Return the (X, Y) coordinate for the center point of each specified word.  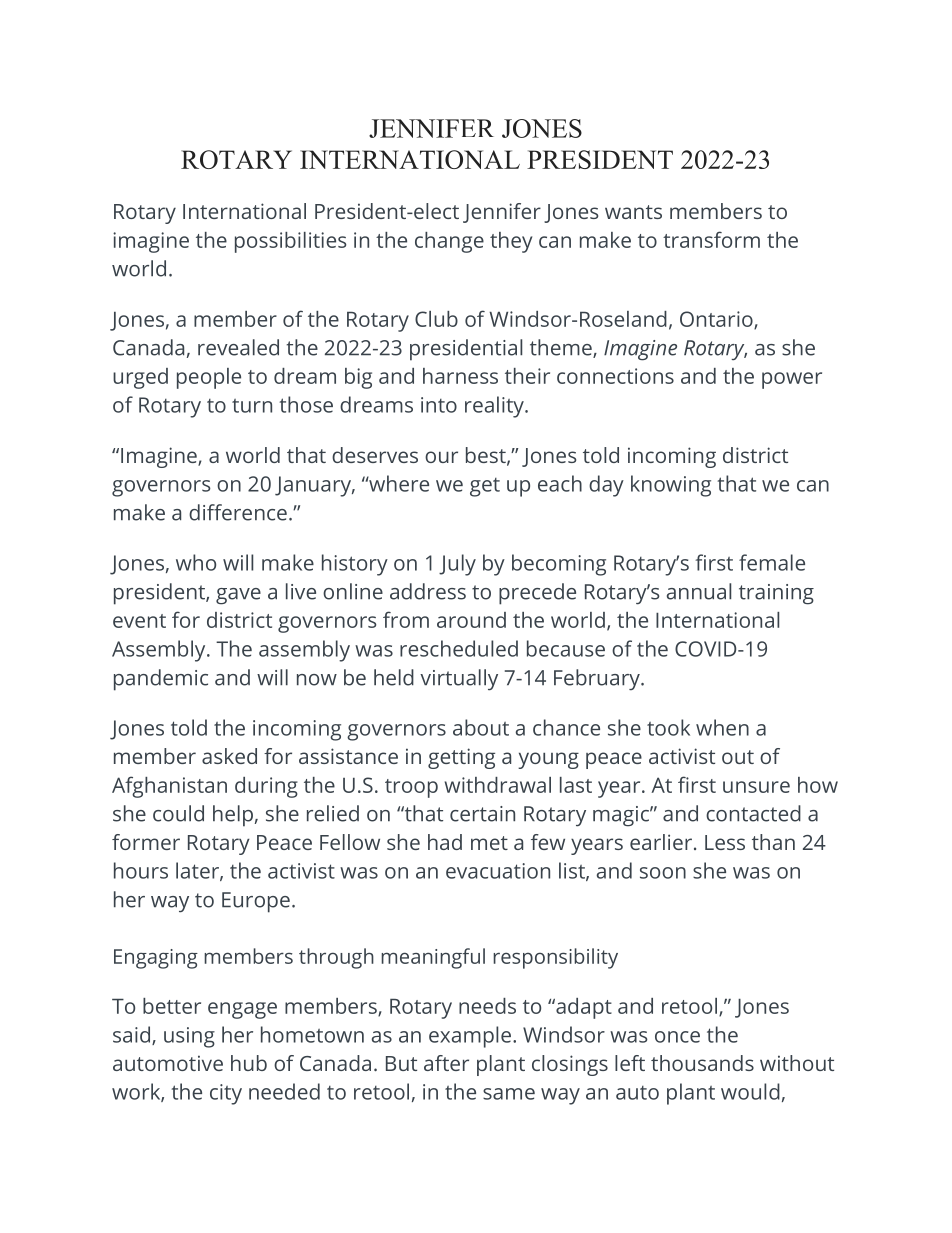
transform (711, 239)
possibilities (290, 242)
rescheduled (459, 648)
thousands (702, 1063)
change (449, 242)
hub (249, 1063)
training (776, 594)
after (446, 1063)
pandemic (161, 680)
